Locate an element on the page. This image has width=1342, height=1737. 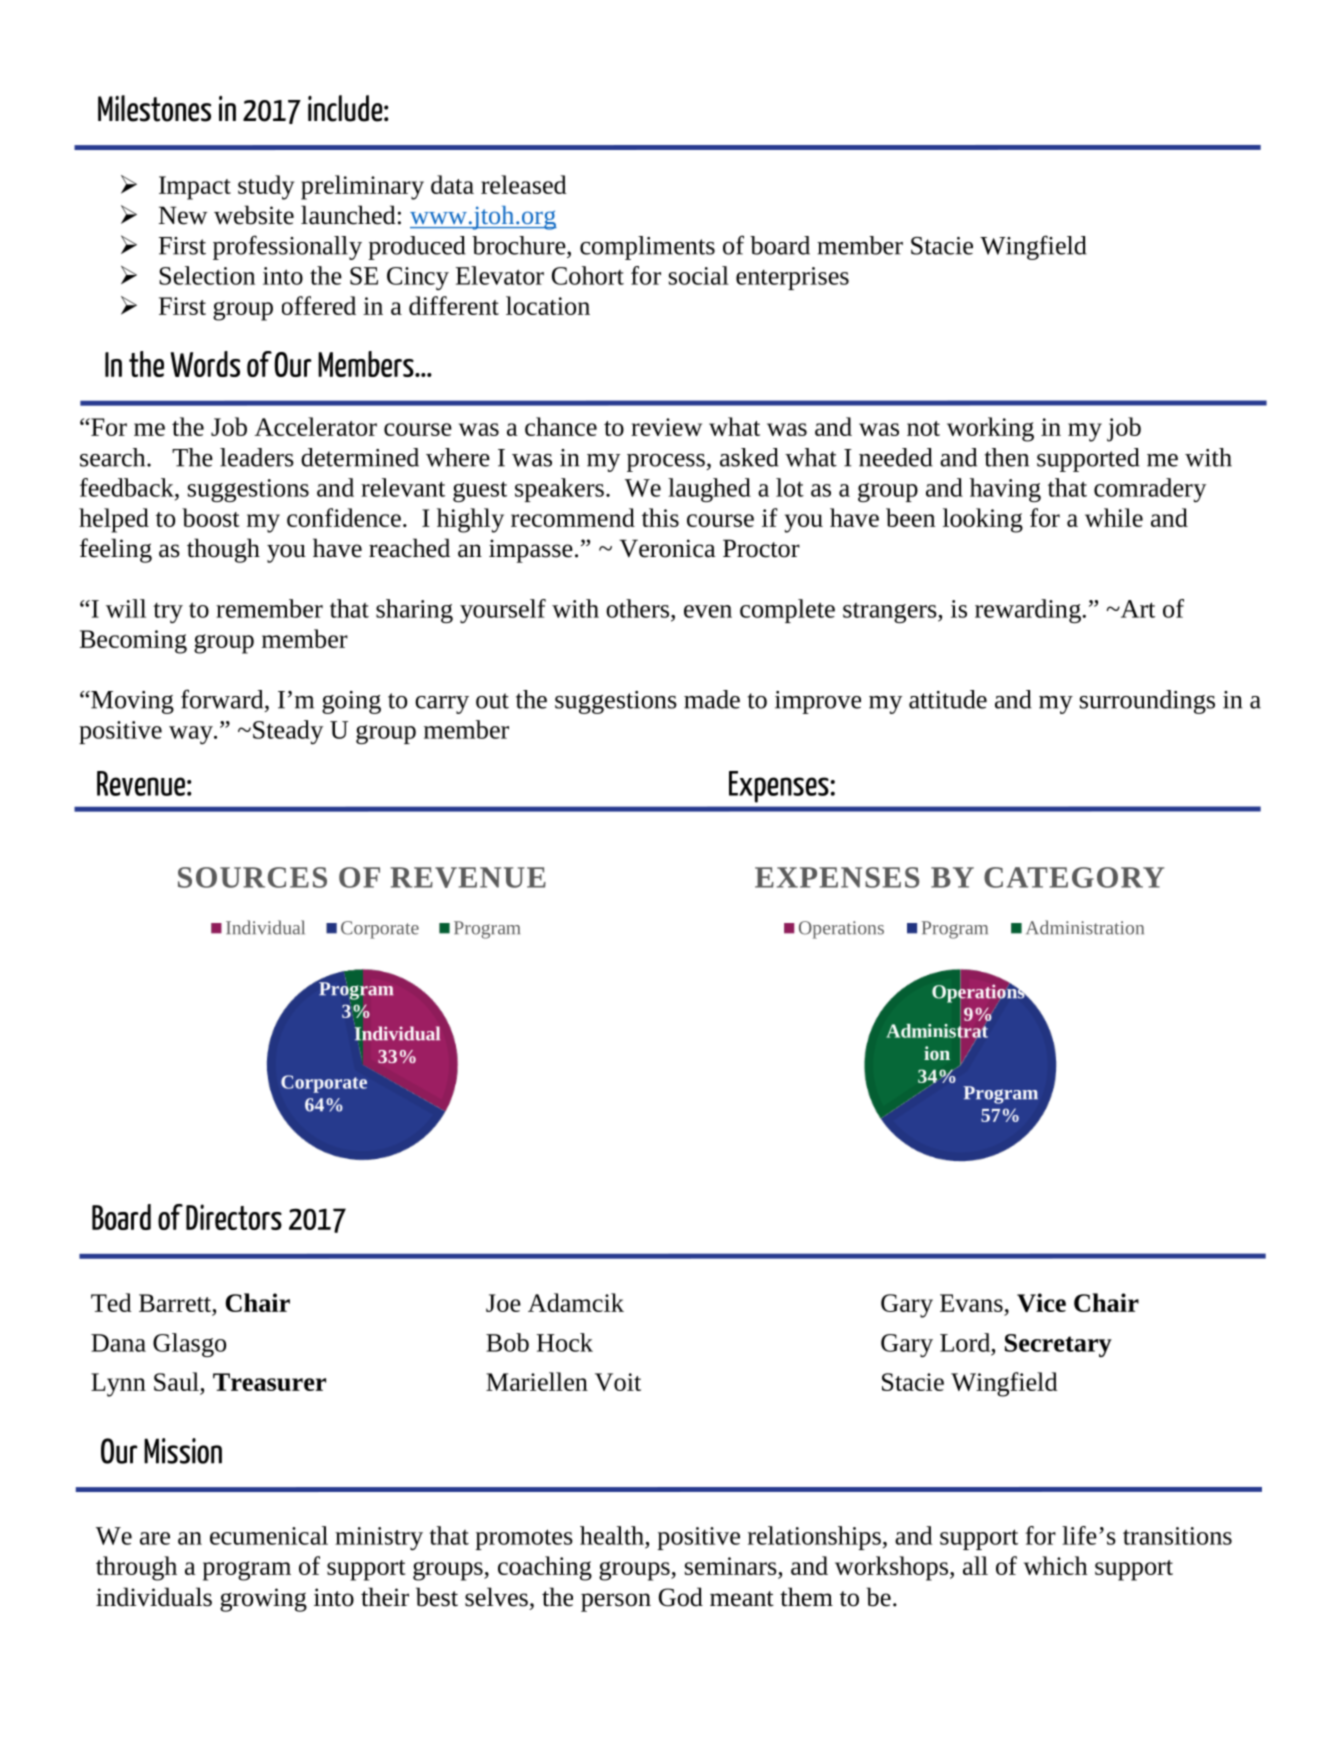
enterprises is located at coordinates (792, 278).
